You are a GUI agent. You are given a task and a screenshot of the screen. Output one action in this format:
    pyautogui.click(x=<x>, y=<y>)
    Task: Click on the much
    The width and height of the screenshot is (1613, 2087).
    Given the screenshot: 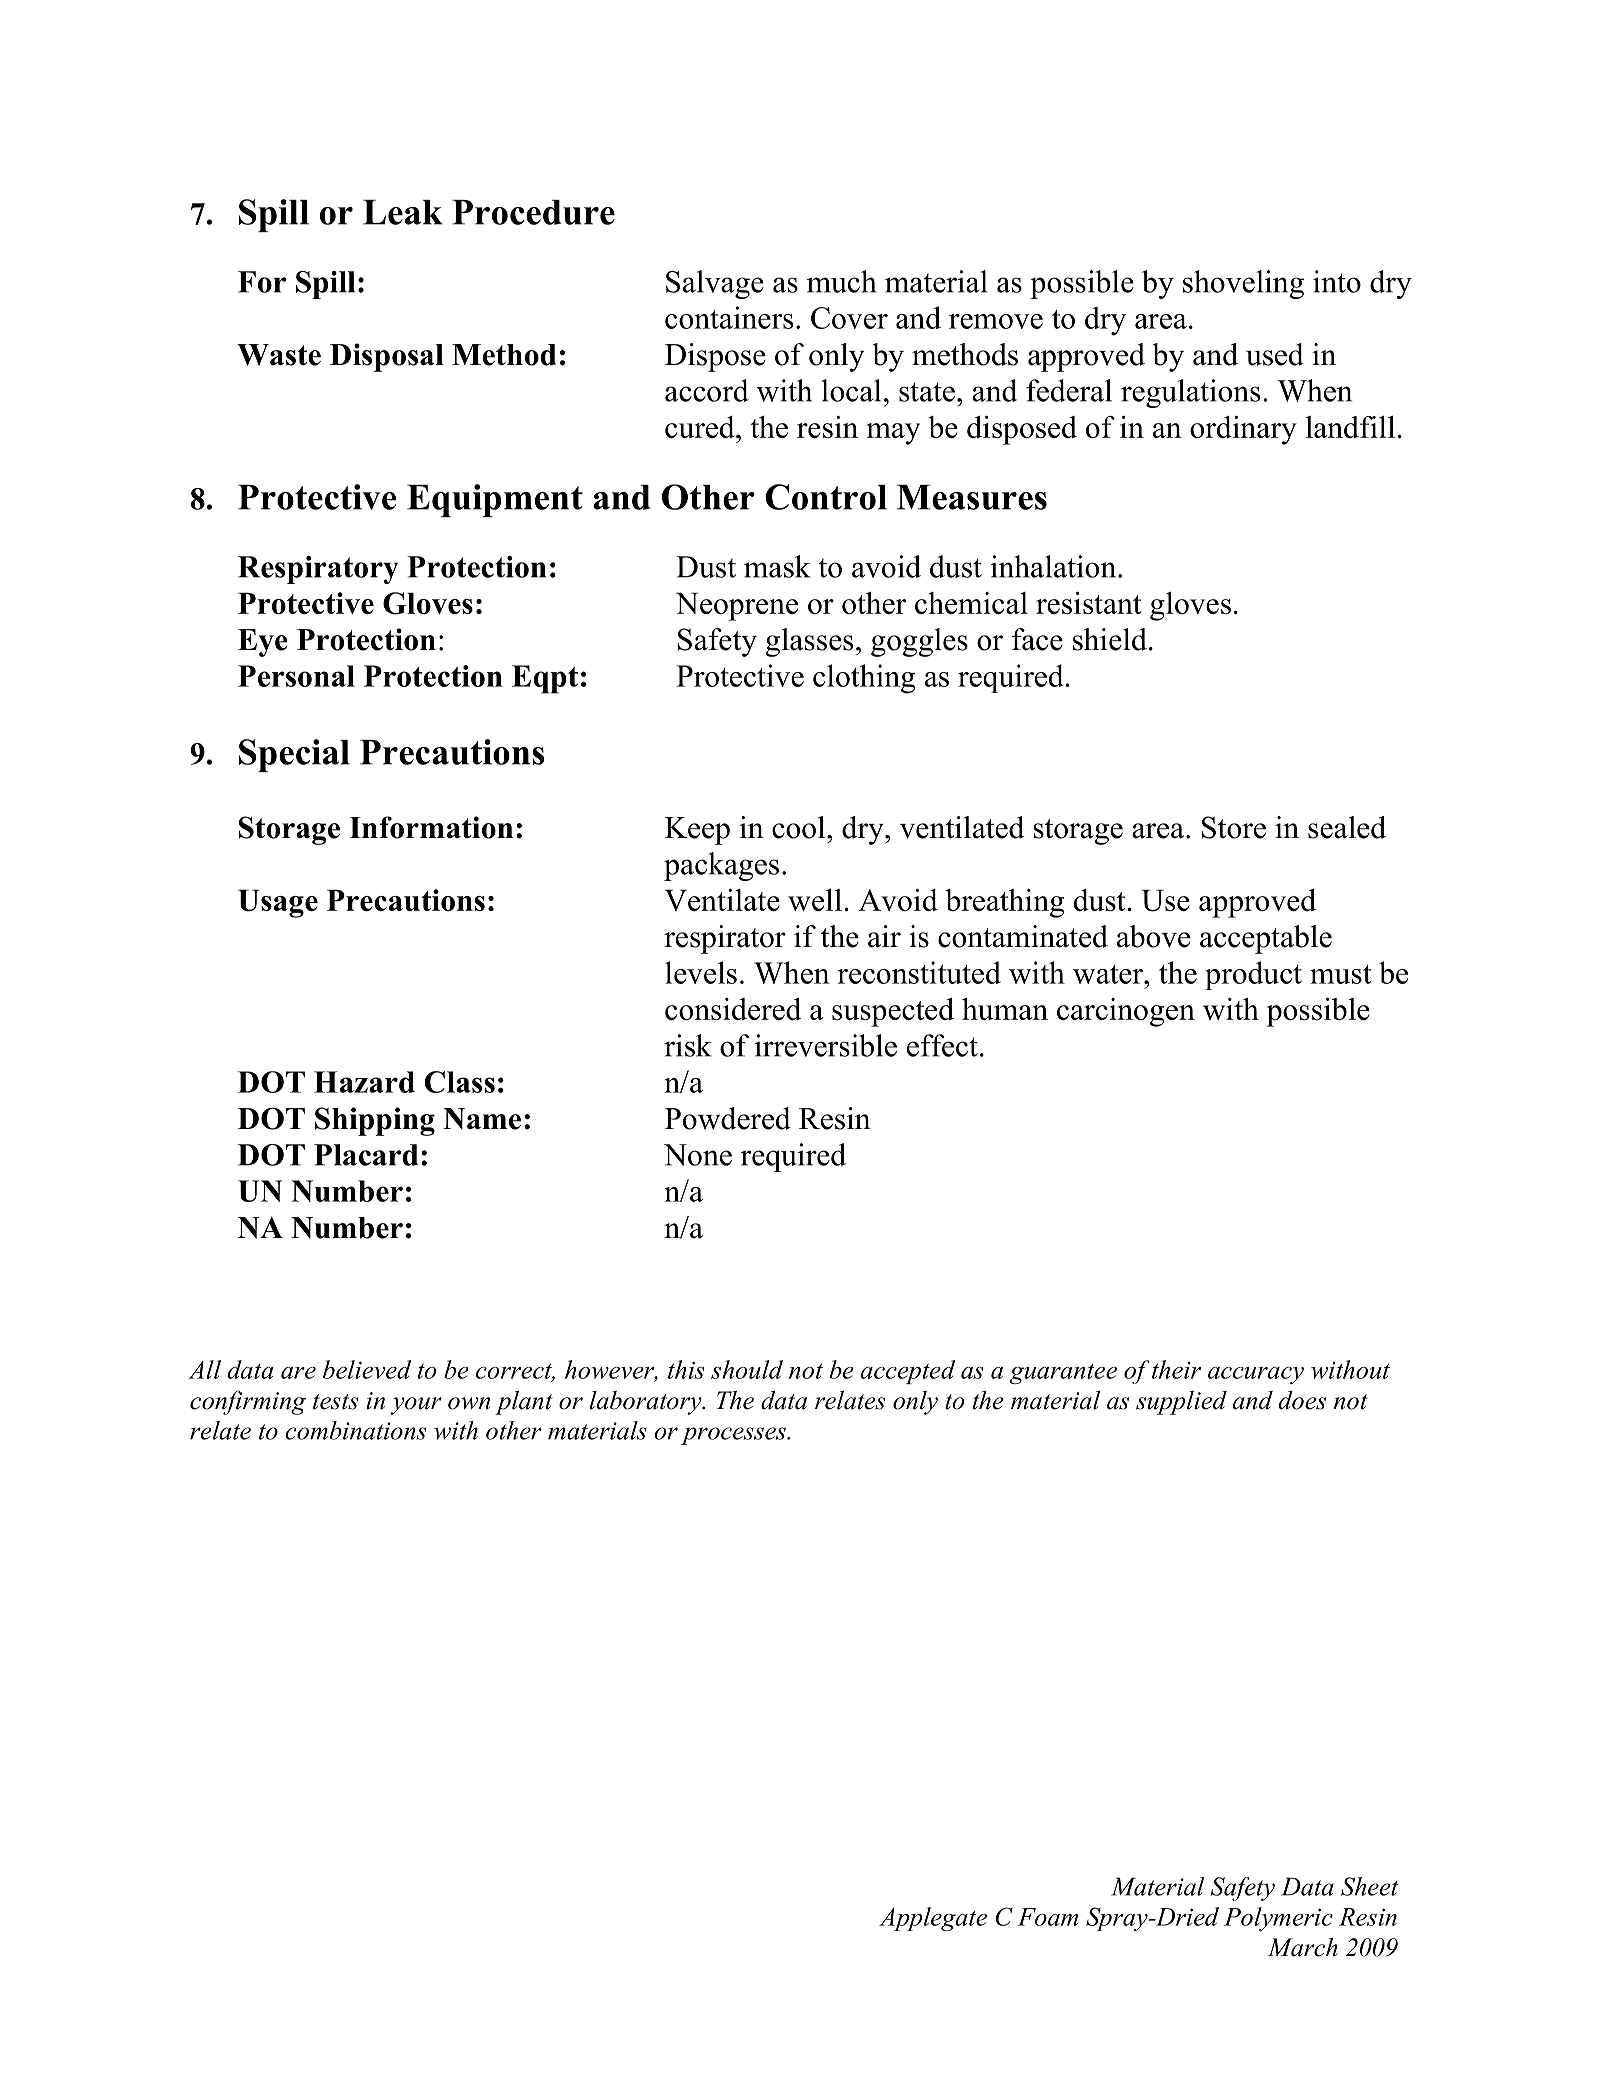 What is the action you would take?
    pyautogui.click(x=842, y=281)
